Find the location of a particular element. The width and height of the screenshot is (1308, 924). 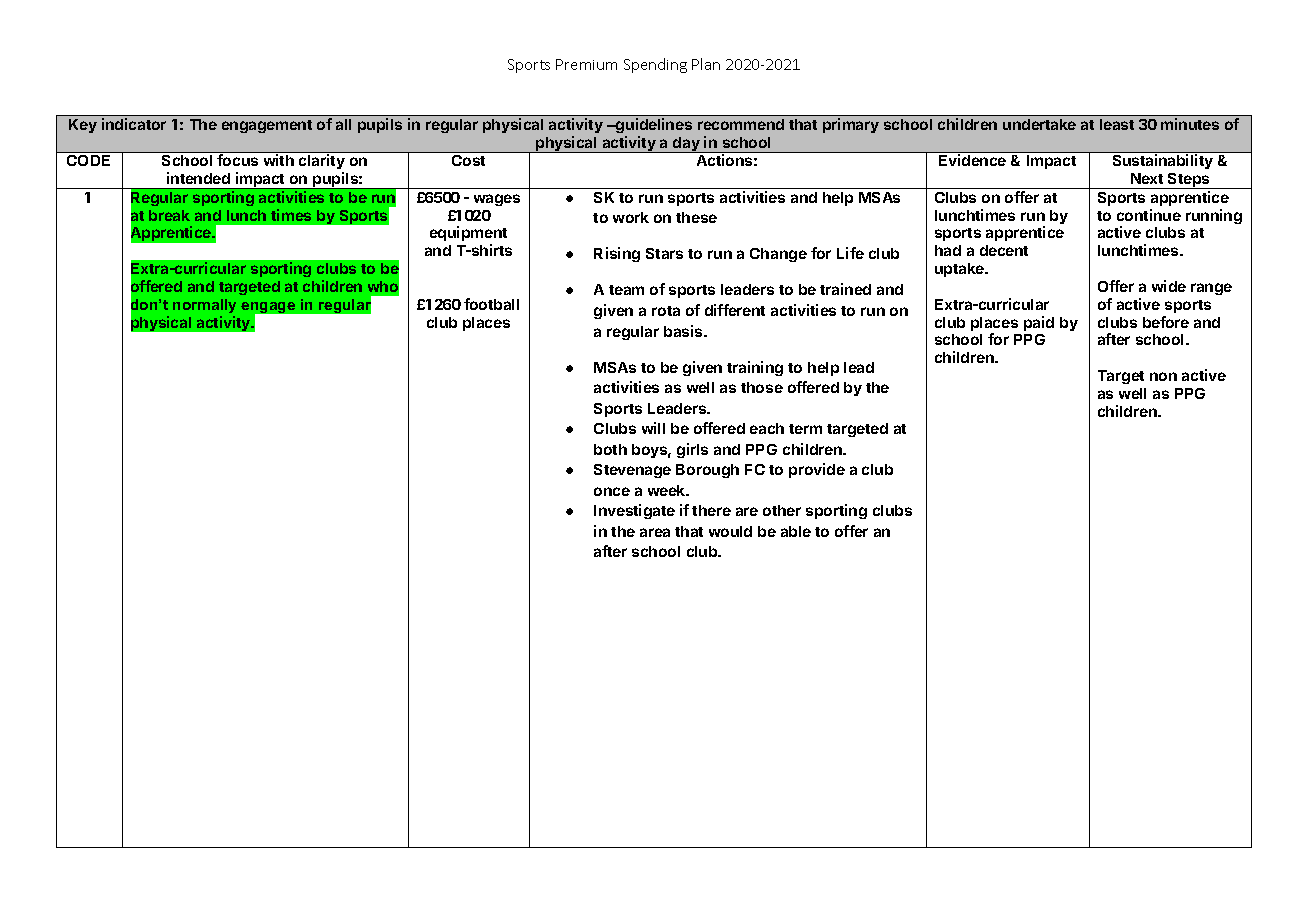

Investigate is located at coordinates (634, 511).
